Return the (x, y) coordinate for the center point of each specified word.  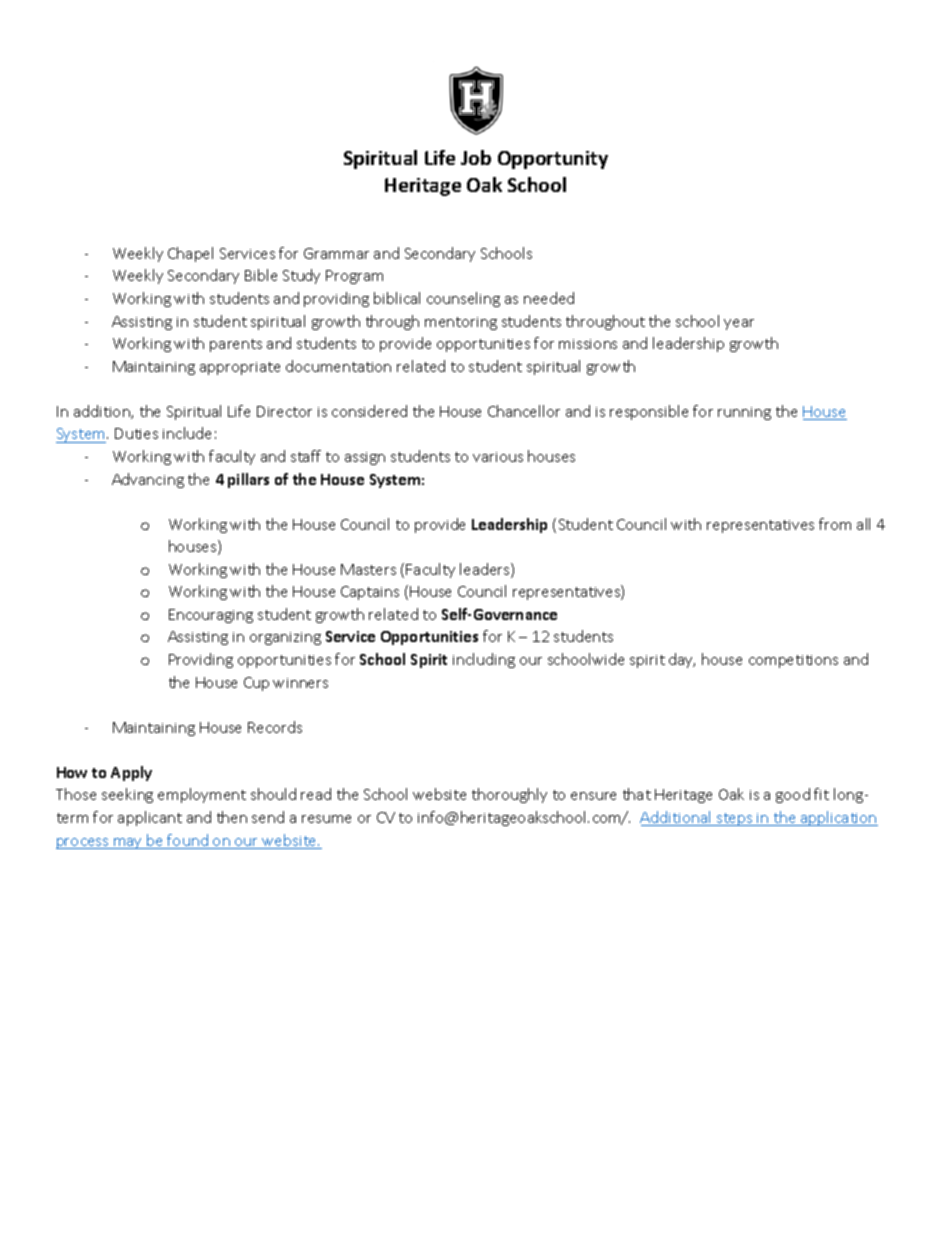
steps (735, 819)
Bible (261, 275)
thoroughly (509, 795)
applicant (150, 818)
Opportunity (553, 160)
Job (476, 157)
